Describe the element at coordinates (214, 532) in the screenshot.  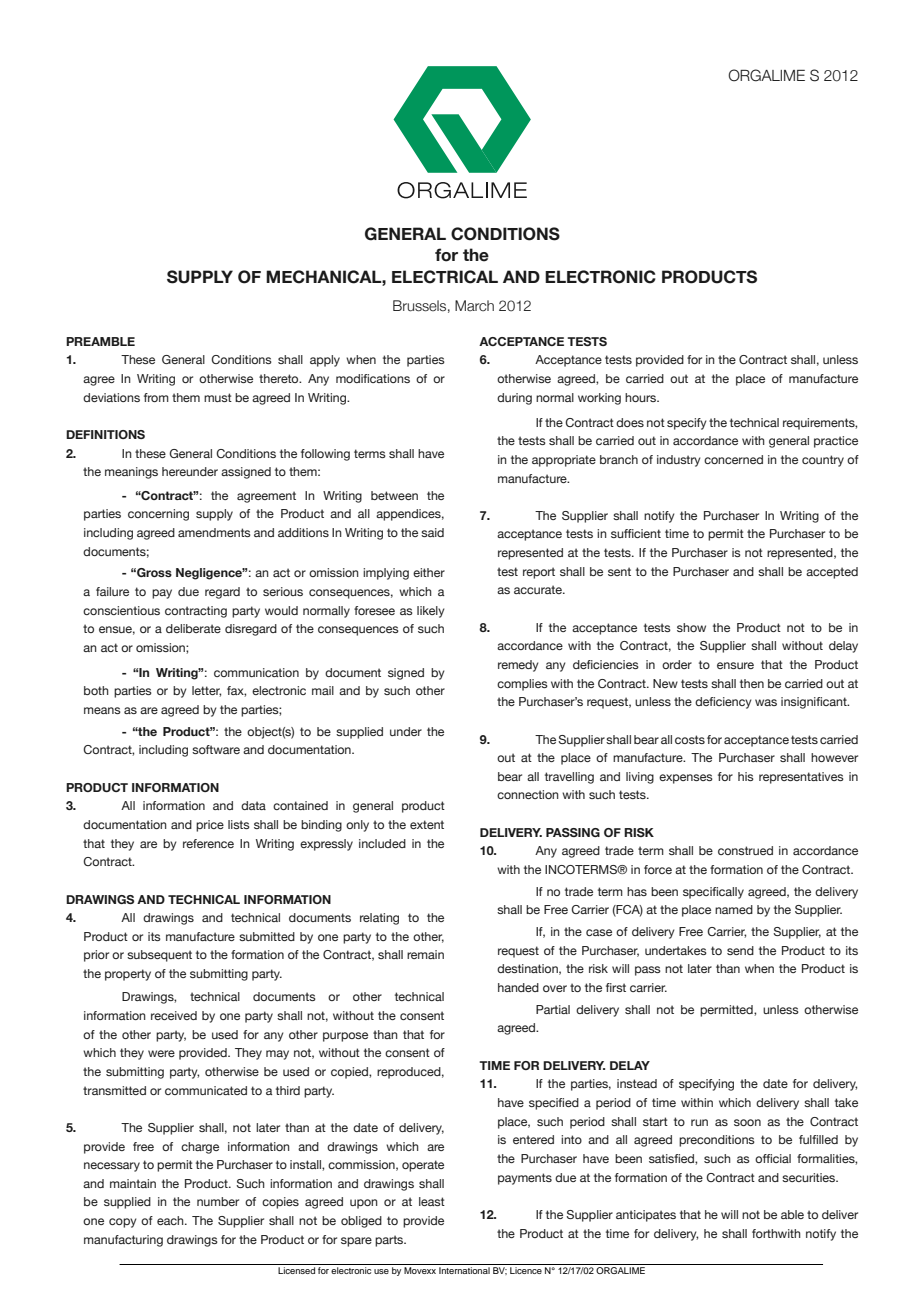
I see `amendments` at that location.
